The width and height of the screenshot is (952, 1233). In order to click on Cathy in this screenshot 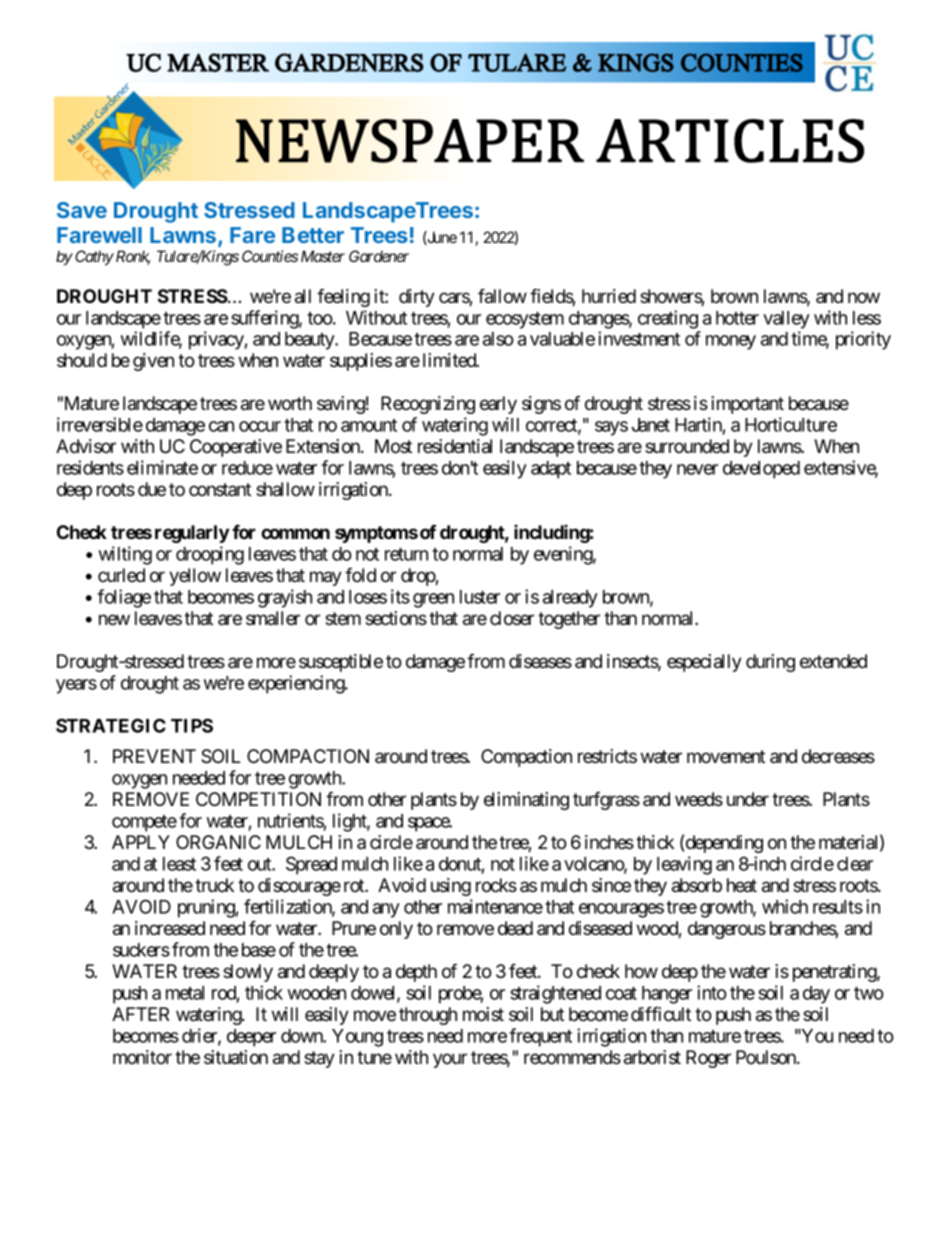, I will do `click(94, 258)`.
